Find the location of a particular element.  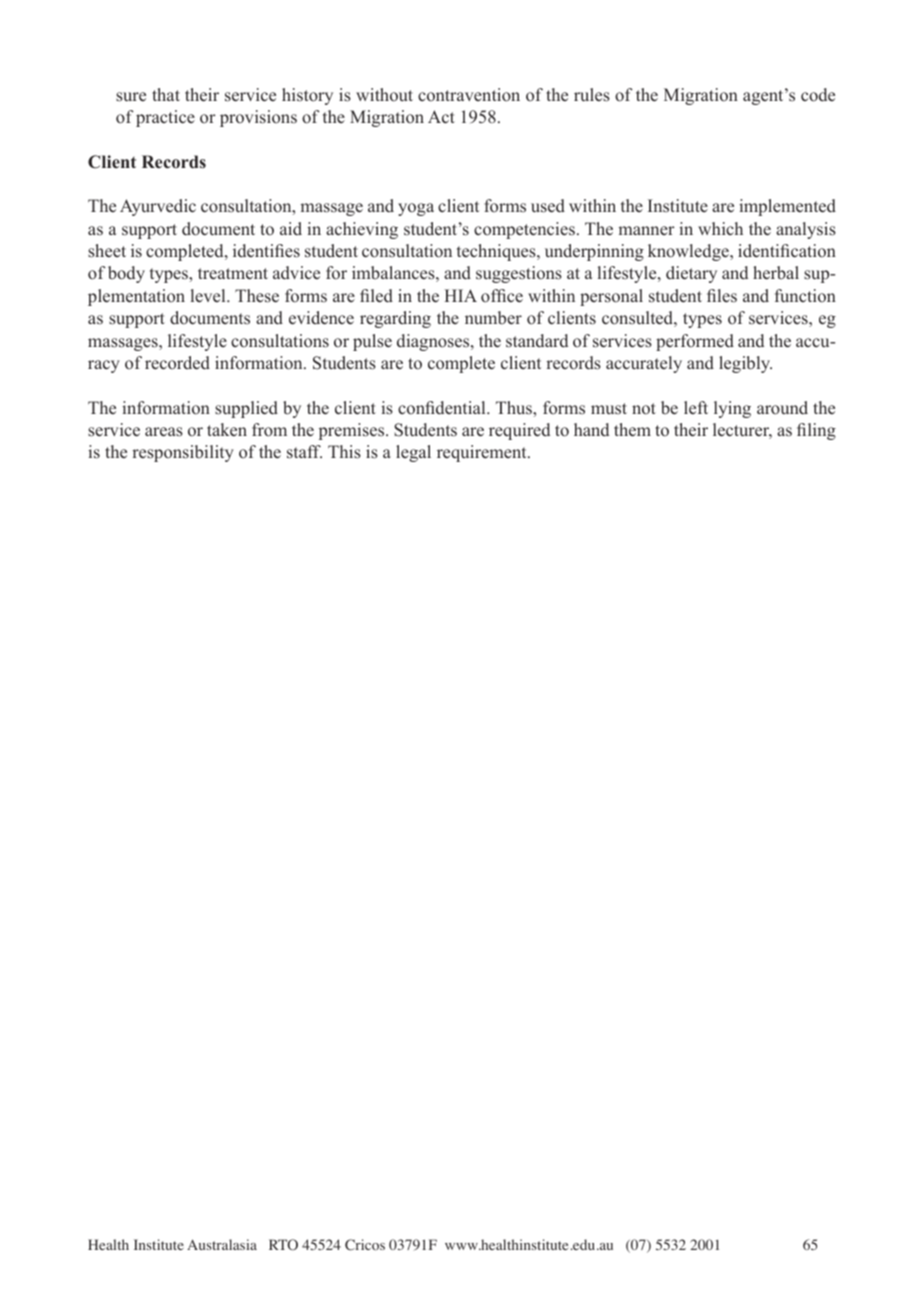

responsibility is located at coordinates (183, 453).
